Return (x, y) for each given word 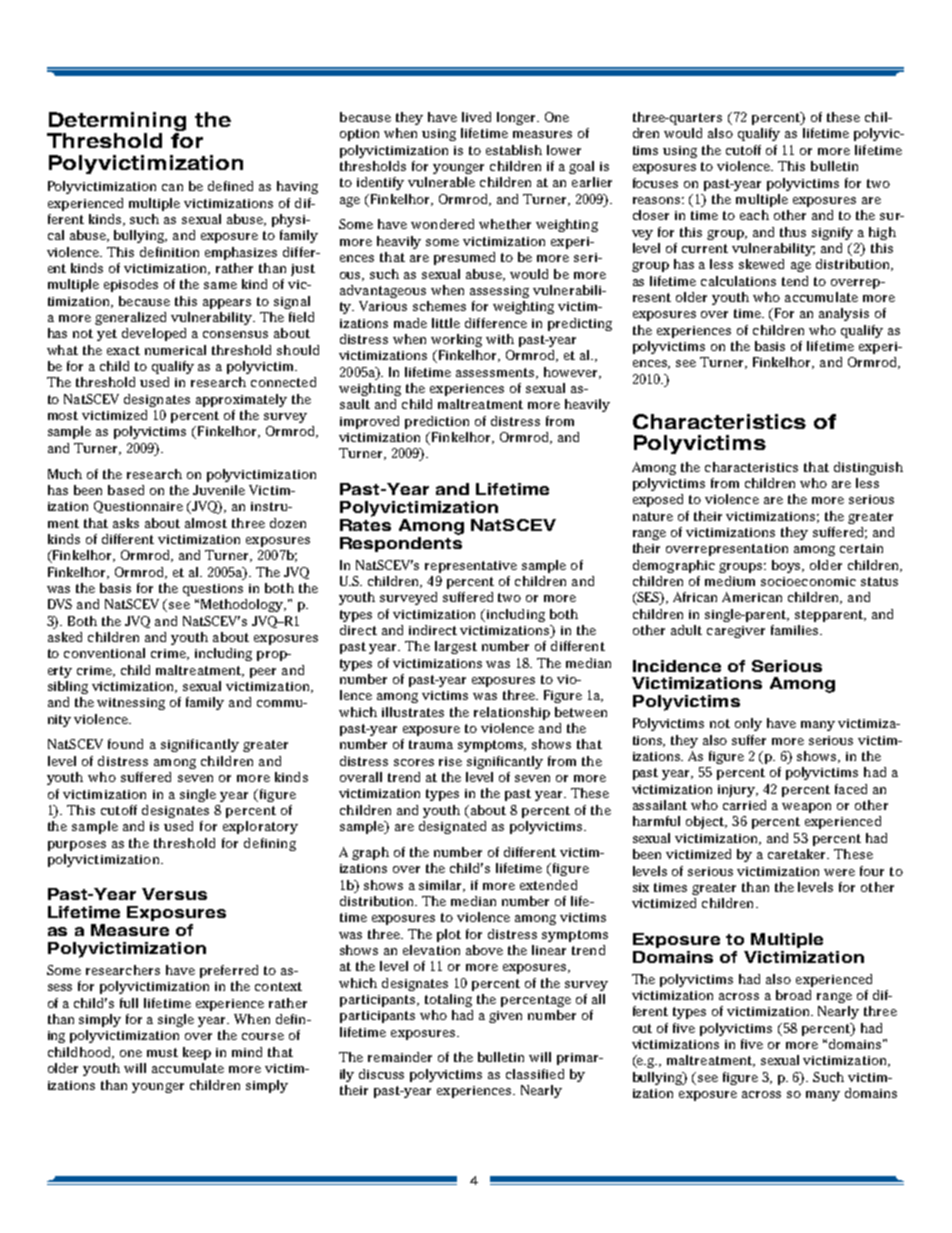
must (162, 1052)
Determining (117, 121)
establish (514, 150)
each (754, 215)
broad (793, 995)
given (505, 1017)
